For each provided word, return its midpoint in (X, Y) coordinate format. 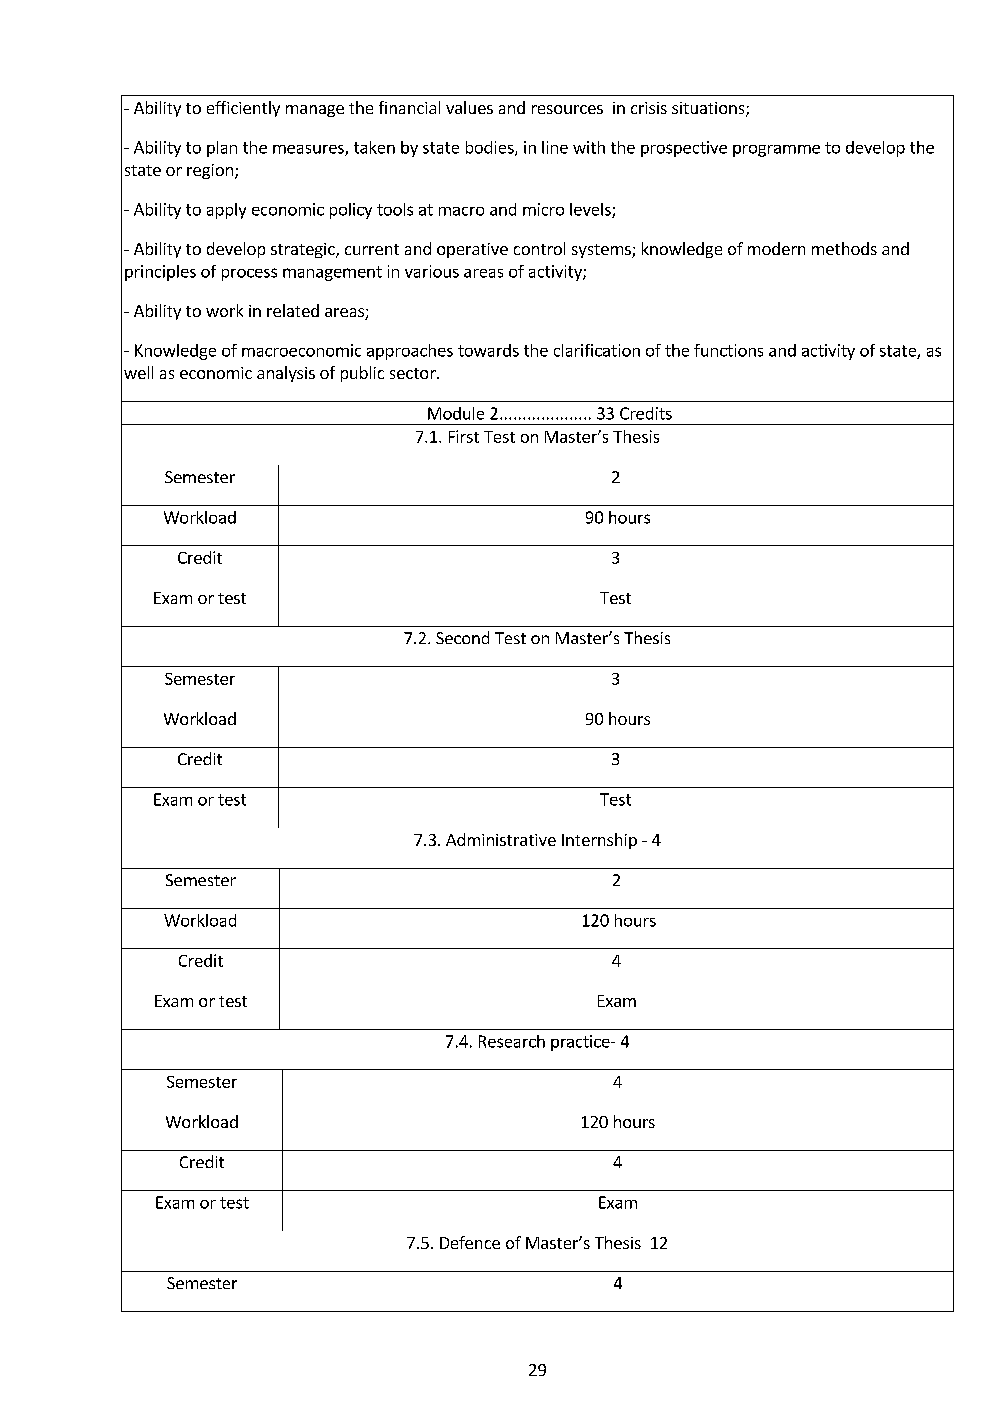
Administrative (501, 839)
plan (222, 149)
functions (728, 350)
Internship (599, 841)
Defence (470, 1242)
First (464, 436)
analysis (286, 374)
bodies (491, 148)
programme (776, 151)
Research (512, 1041)
